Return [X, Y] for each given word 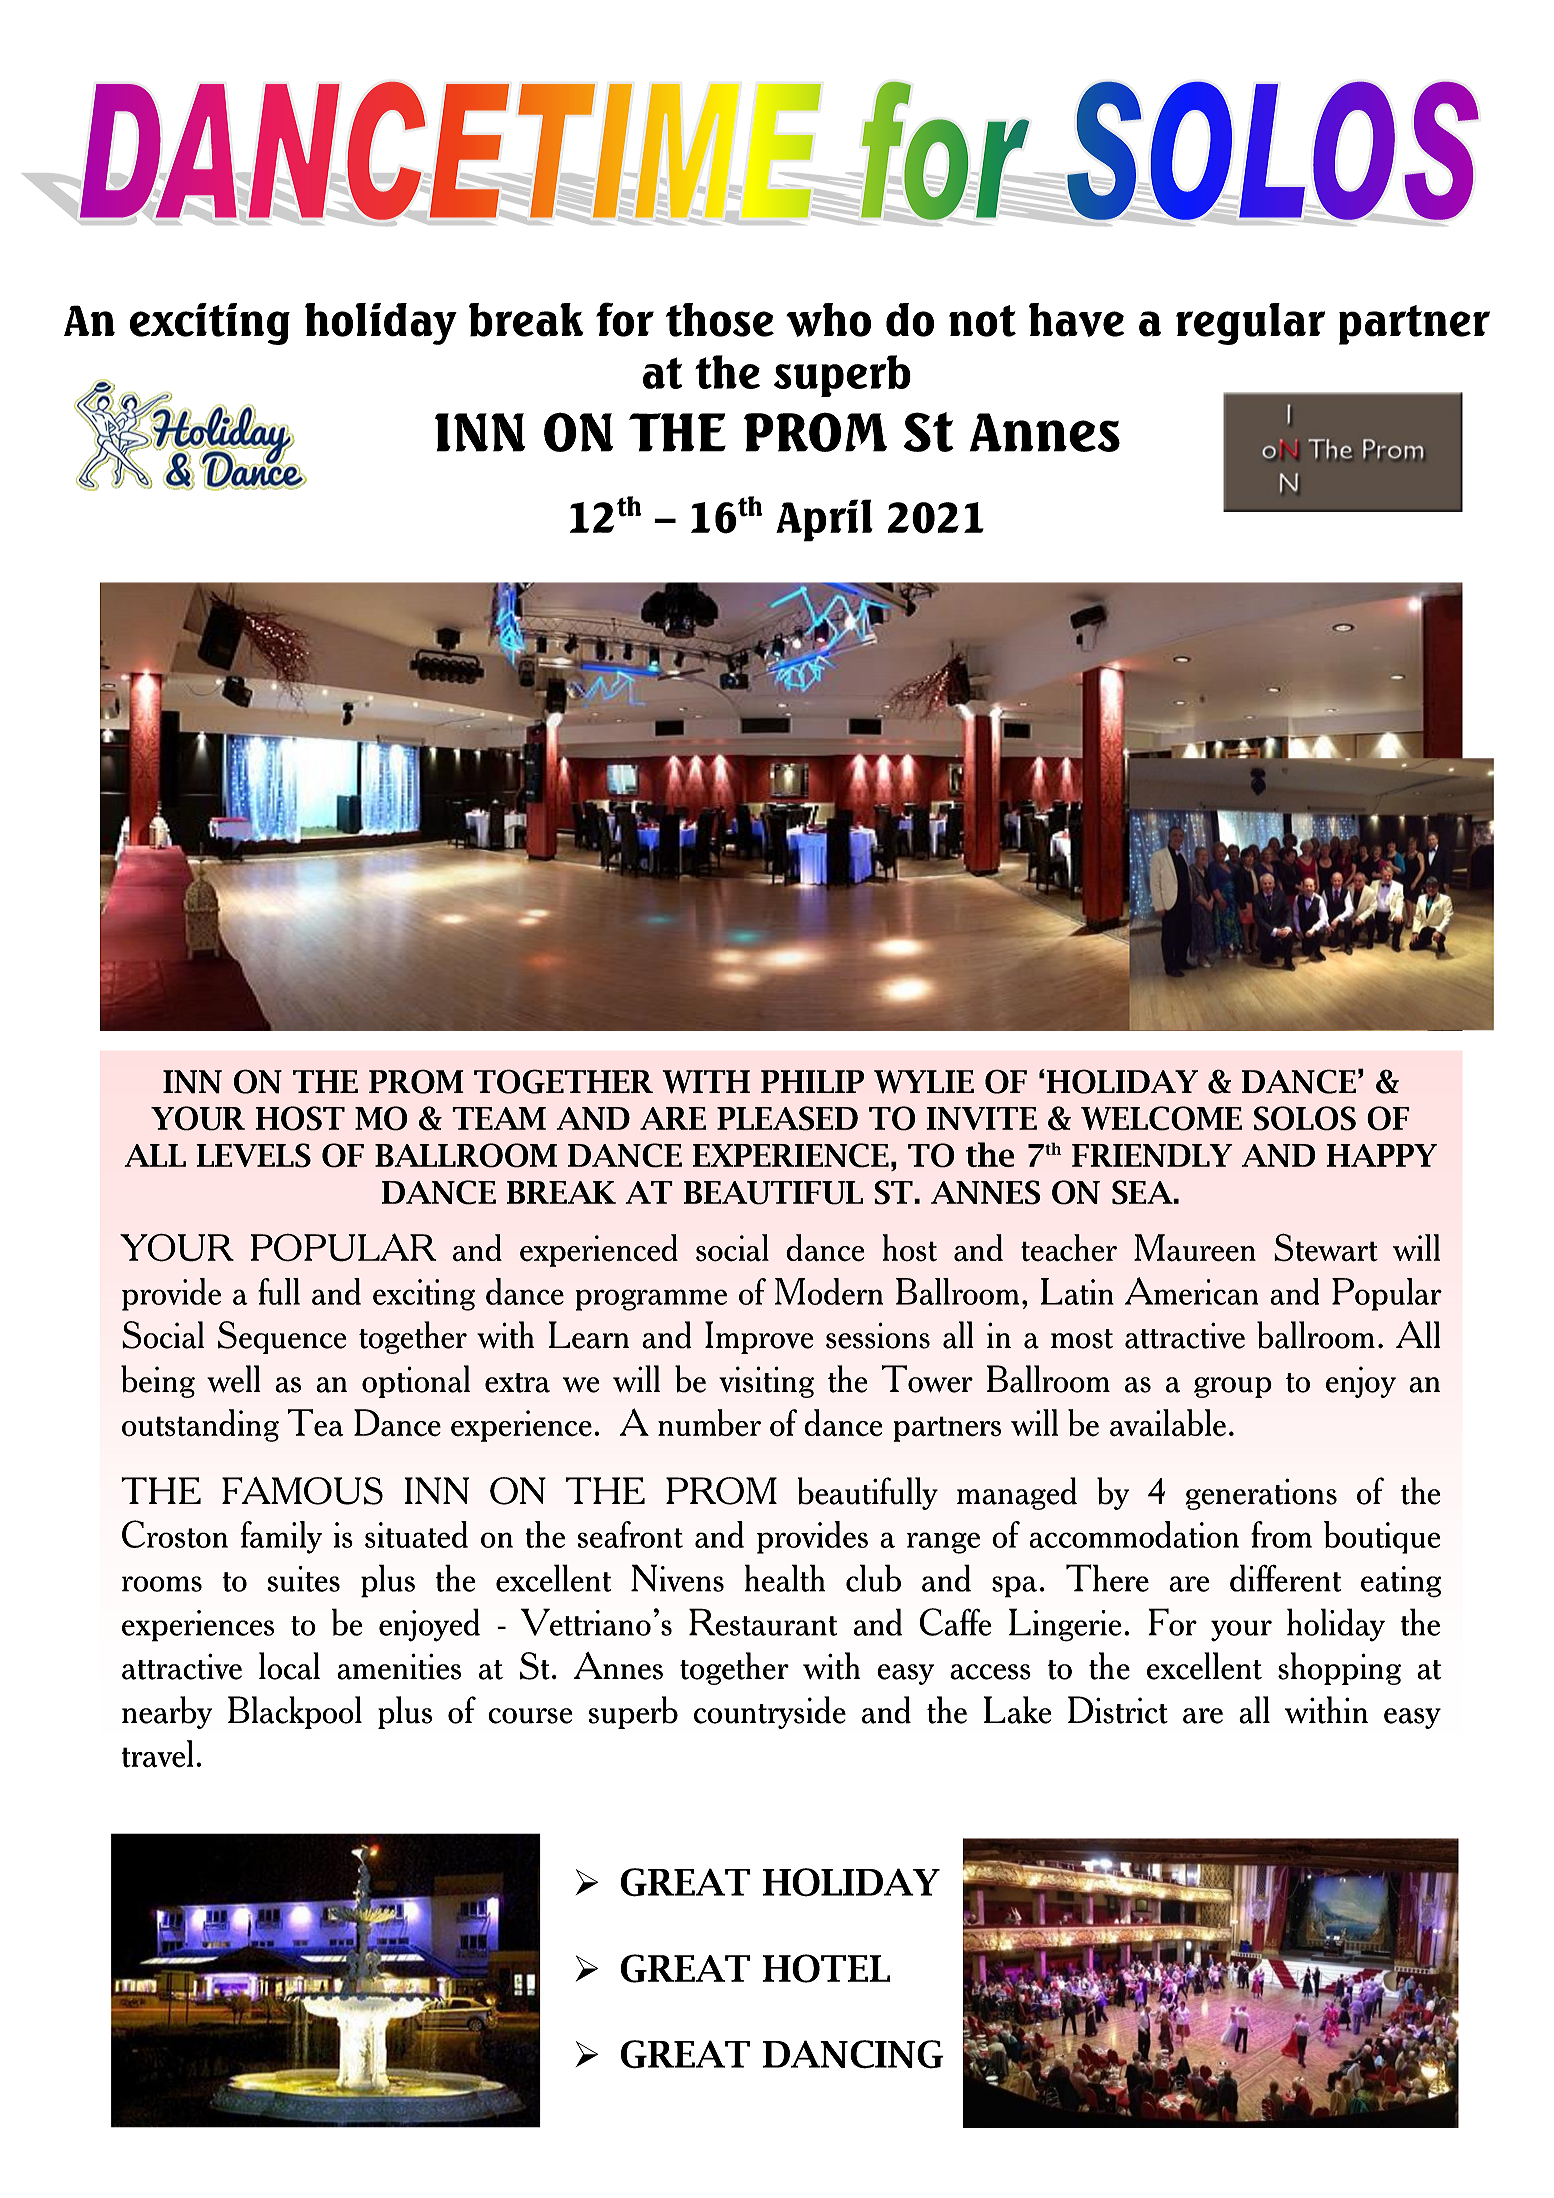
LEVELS [253, 1155]
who [828, 320]
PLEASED [787, 1118]
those [720, 320]
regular [1250, 324]
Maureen [1195, 1248]
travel [157, 1754]
